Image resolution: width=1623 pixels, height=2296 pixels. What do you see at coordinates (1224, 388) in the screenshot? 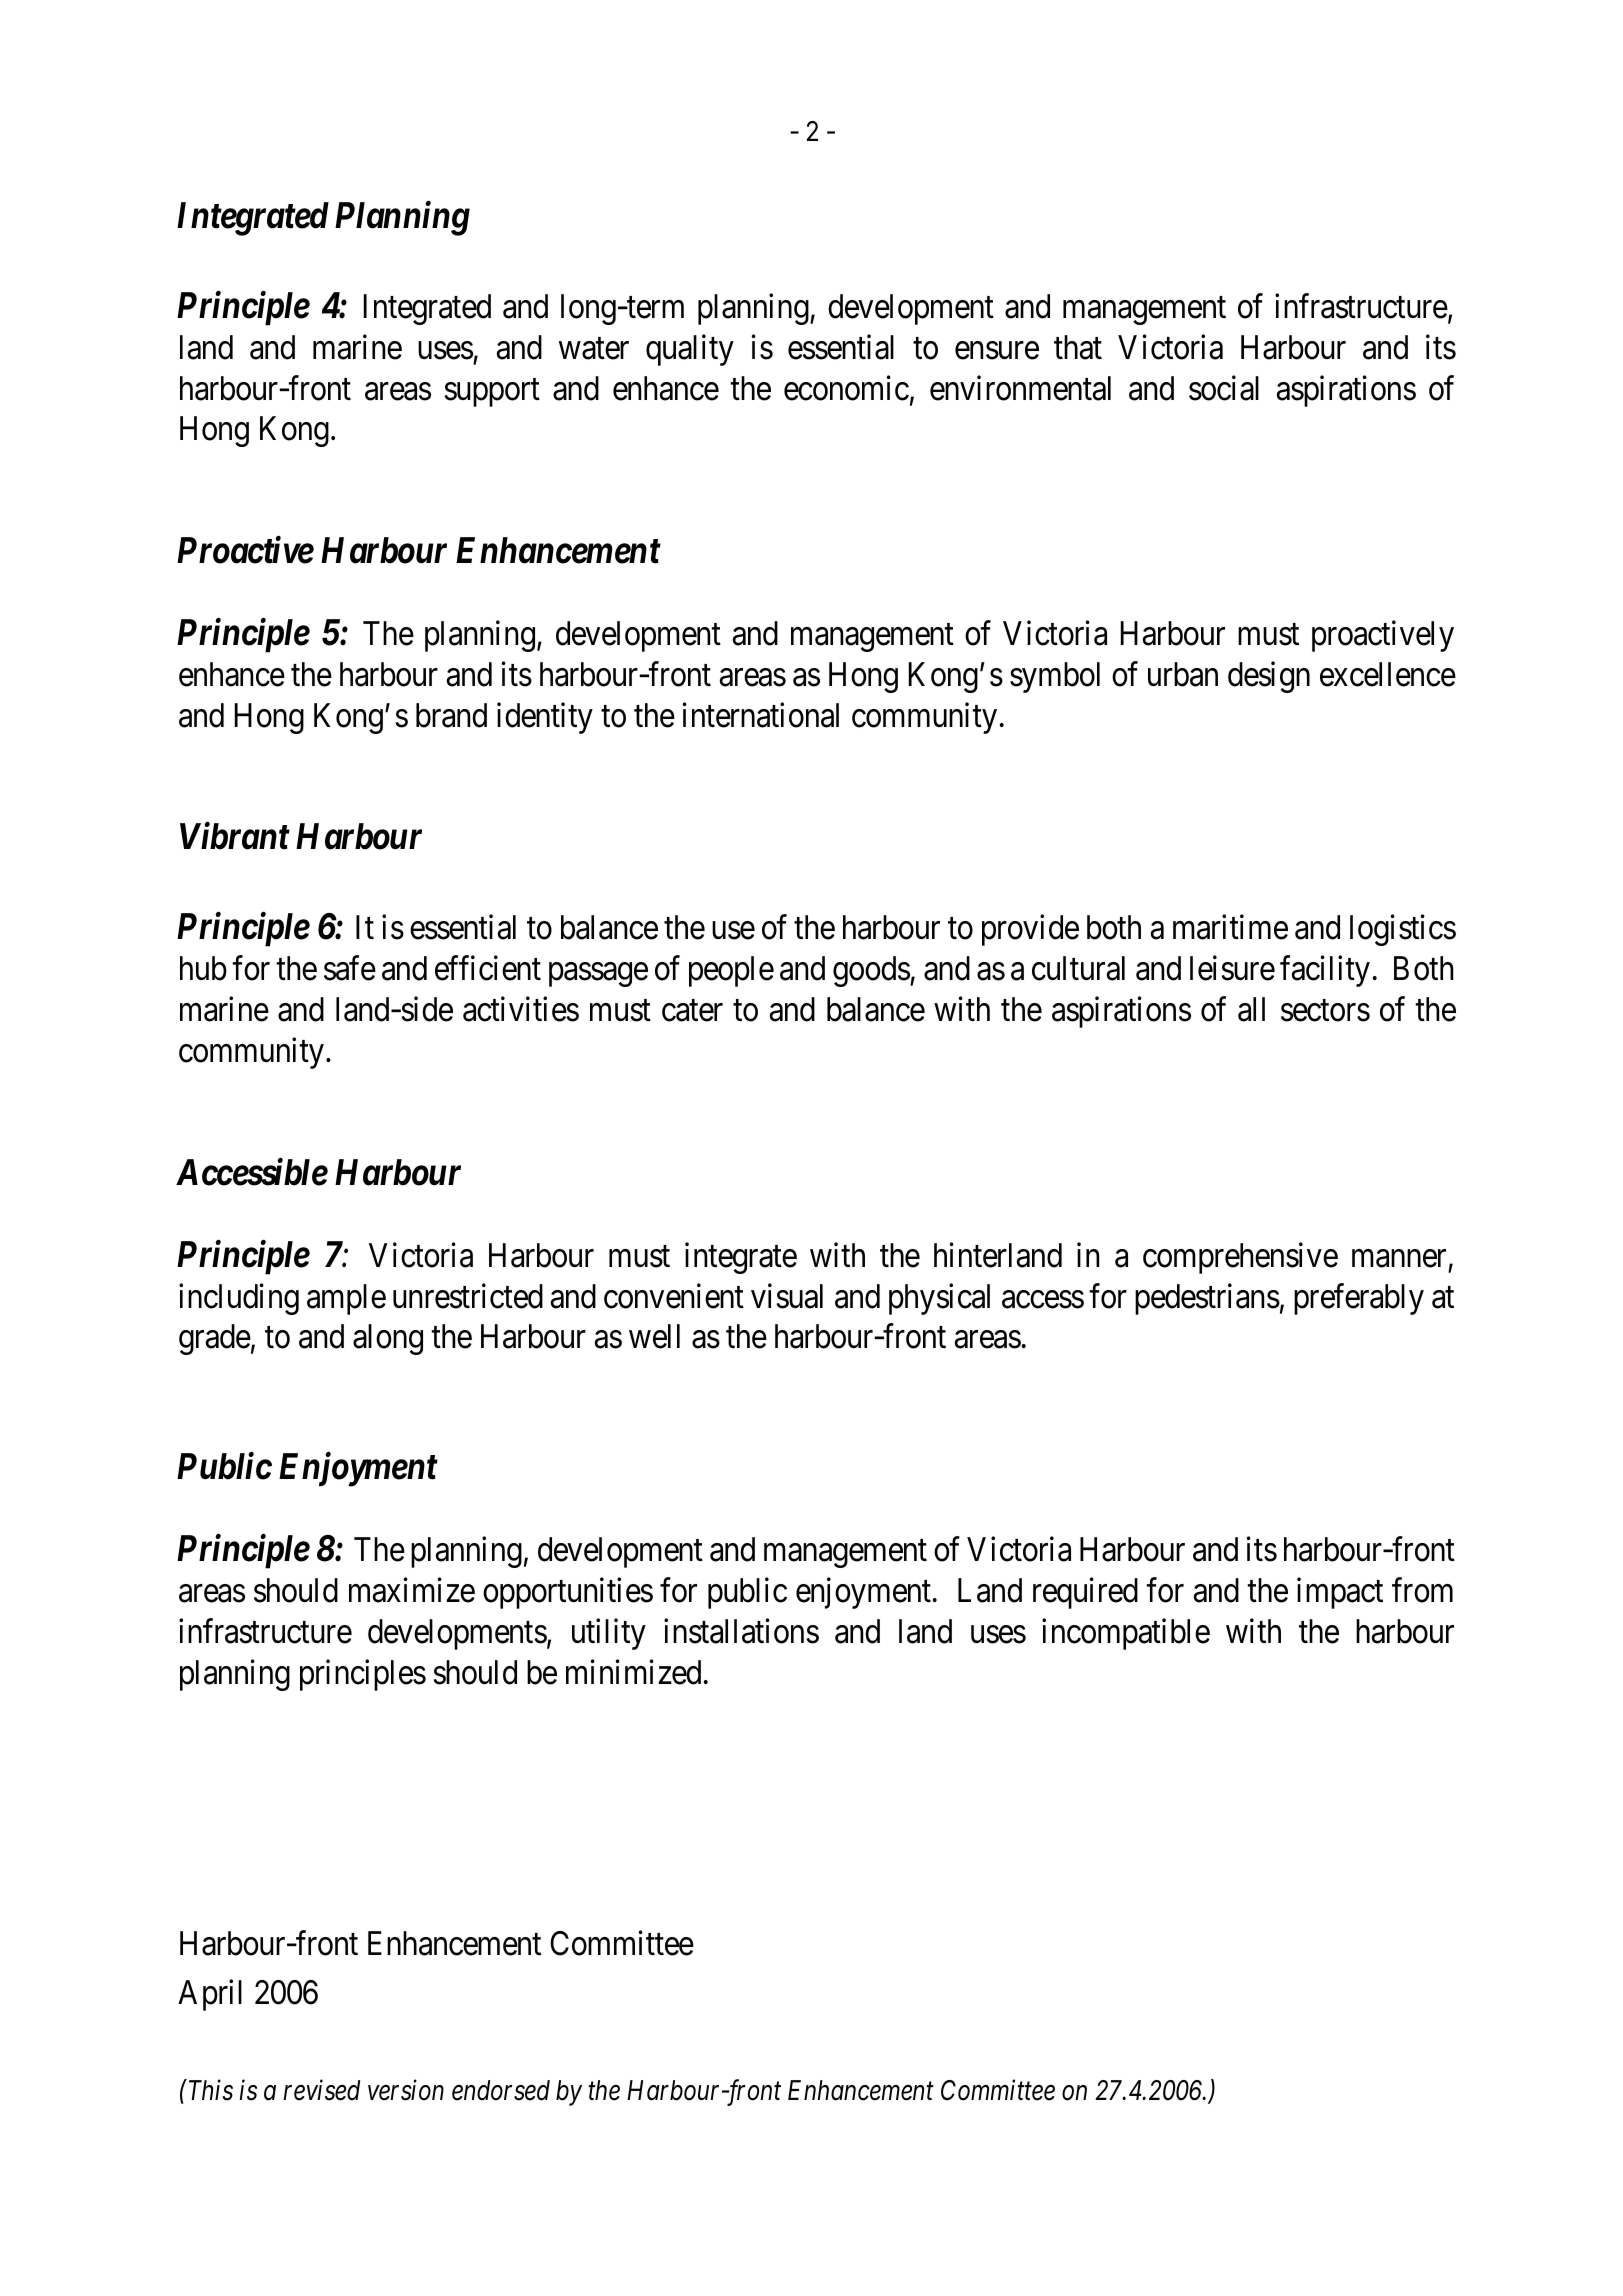
I see `social` at bounding box center [1224, 388].
